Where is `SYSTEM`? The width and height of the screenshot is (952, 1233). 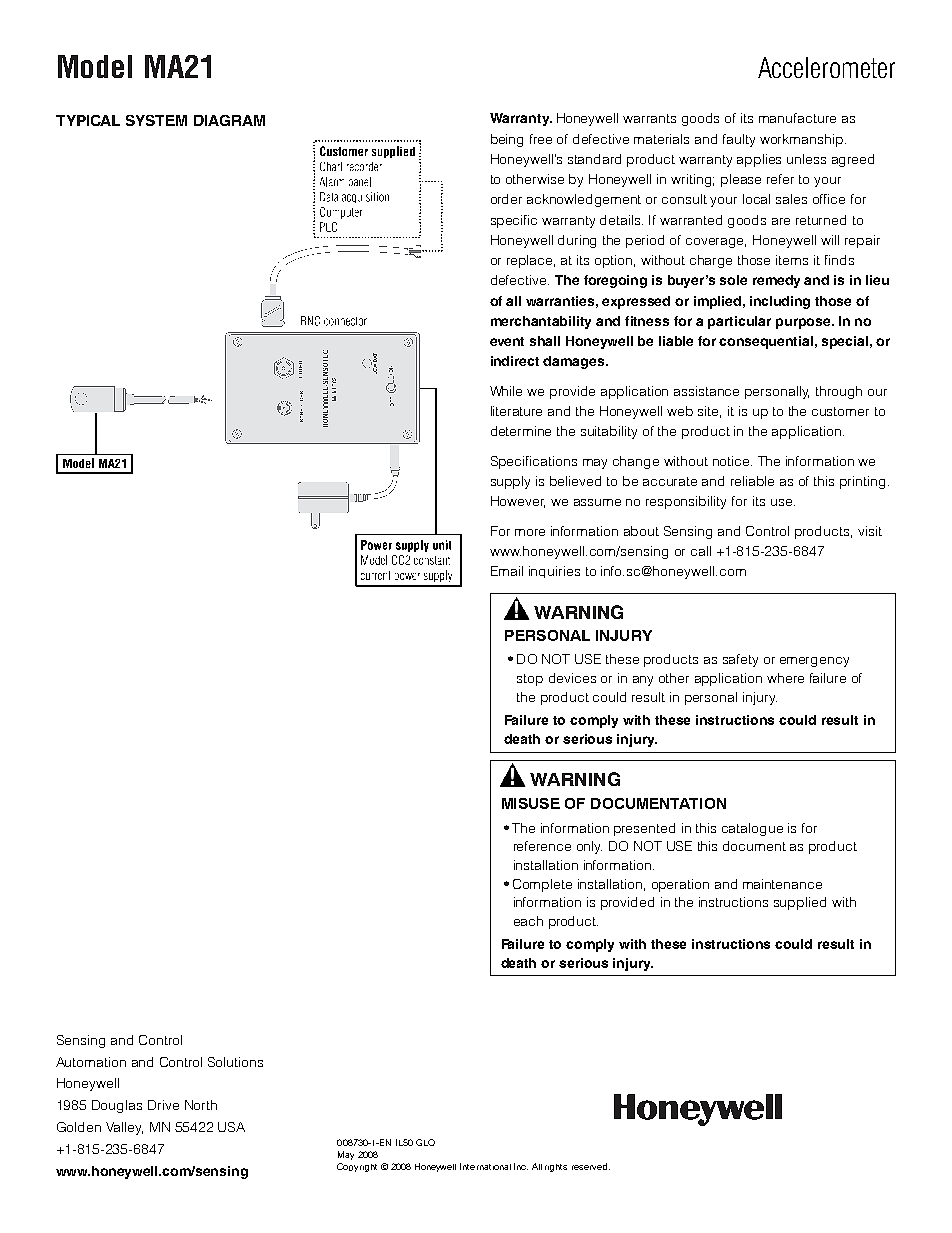 SYSTEM is located at coordinates (156, 120).
